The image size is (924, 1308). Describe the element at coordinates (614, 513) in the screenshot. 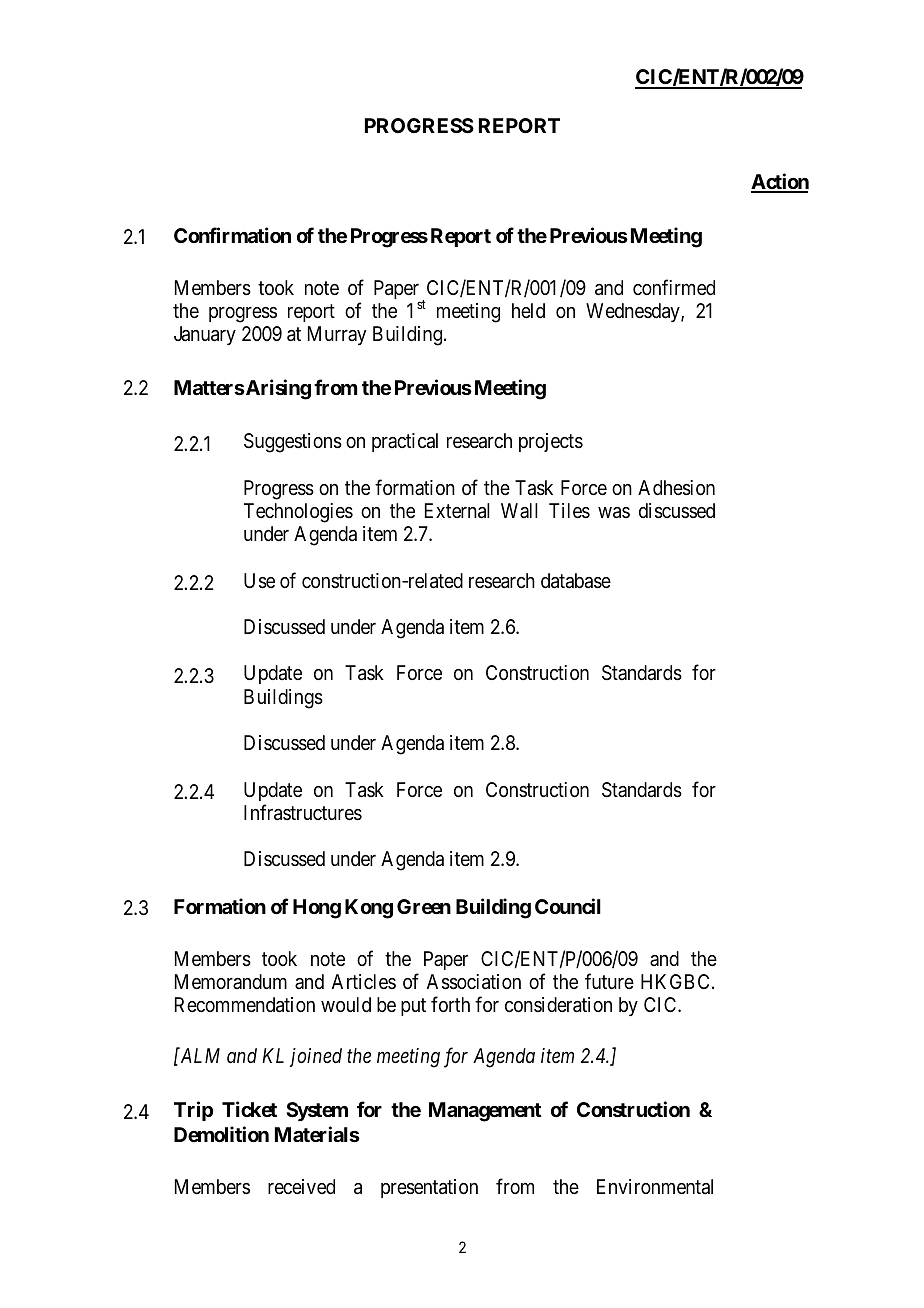

I see `was` at that location.
